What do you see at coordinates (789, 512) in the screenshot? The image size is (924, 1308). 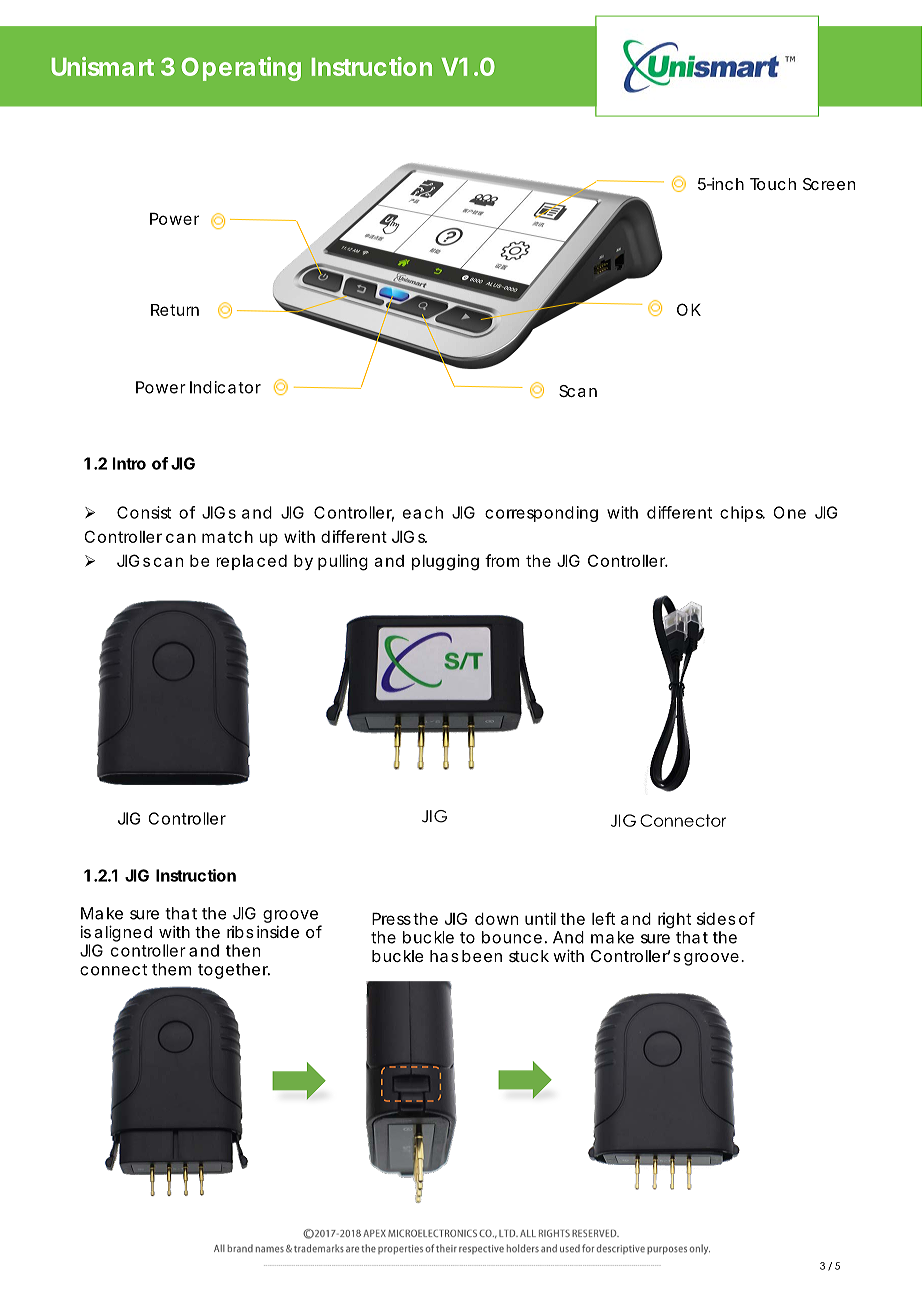 I see `One` at bounding box center [789, 512].
